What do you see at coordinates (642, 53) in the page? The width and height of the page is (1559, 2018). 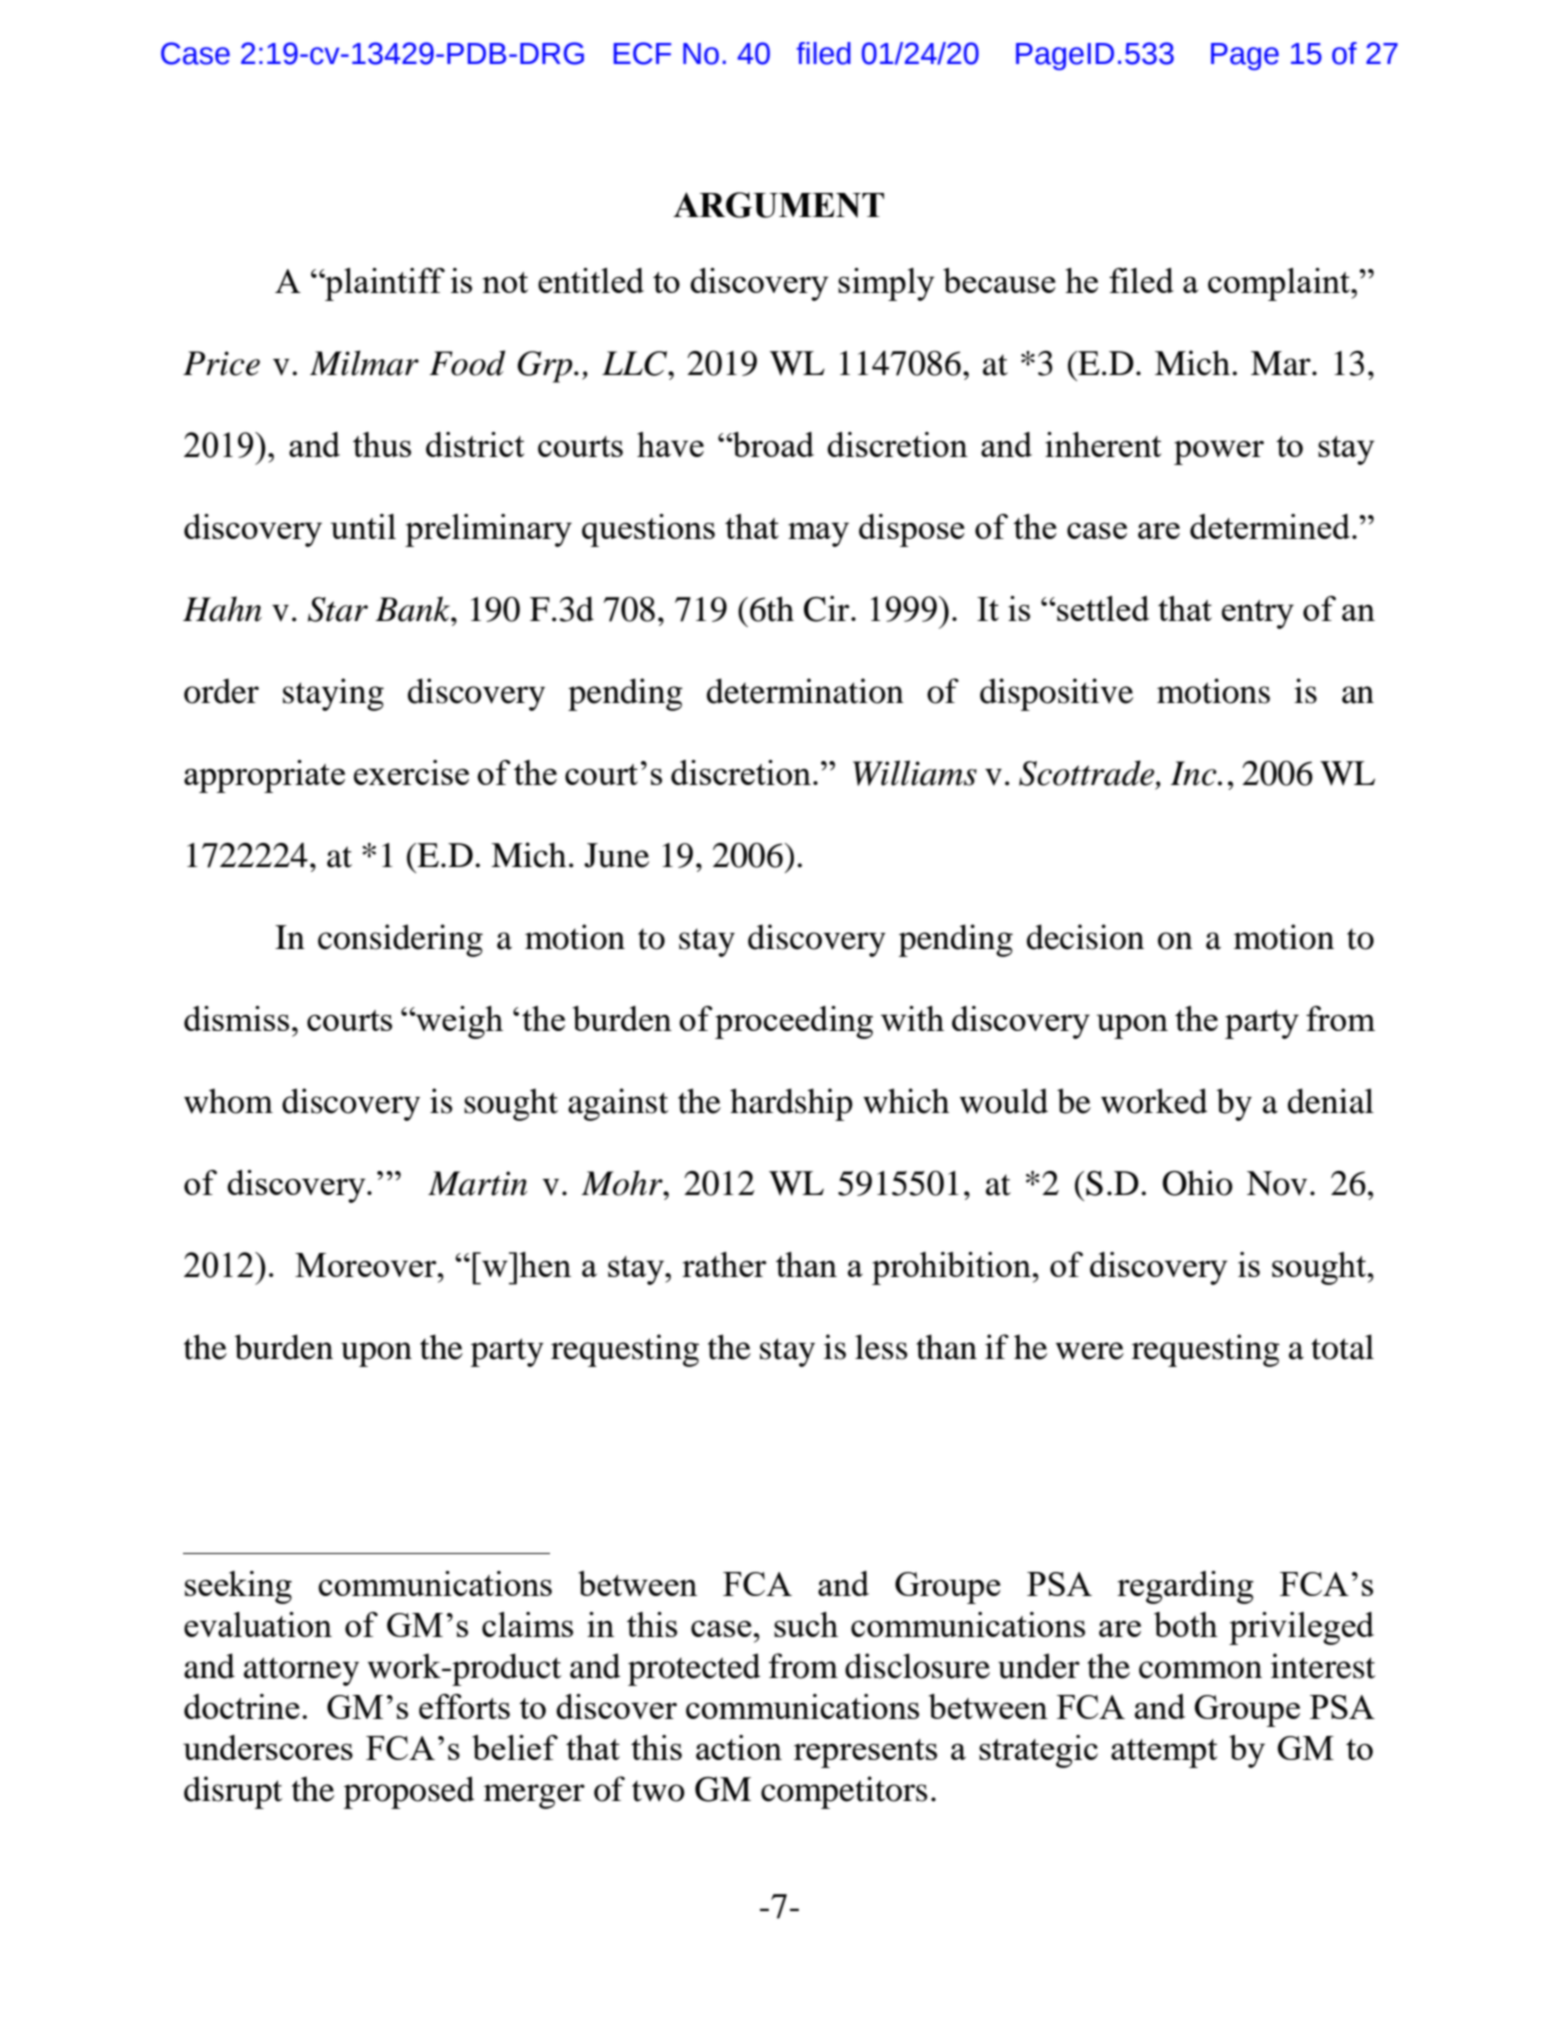 I see `ECF` at bounding box center [642, 53].
